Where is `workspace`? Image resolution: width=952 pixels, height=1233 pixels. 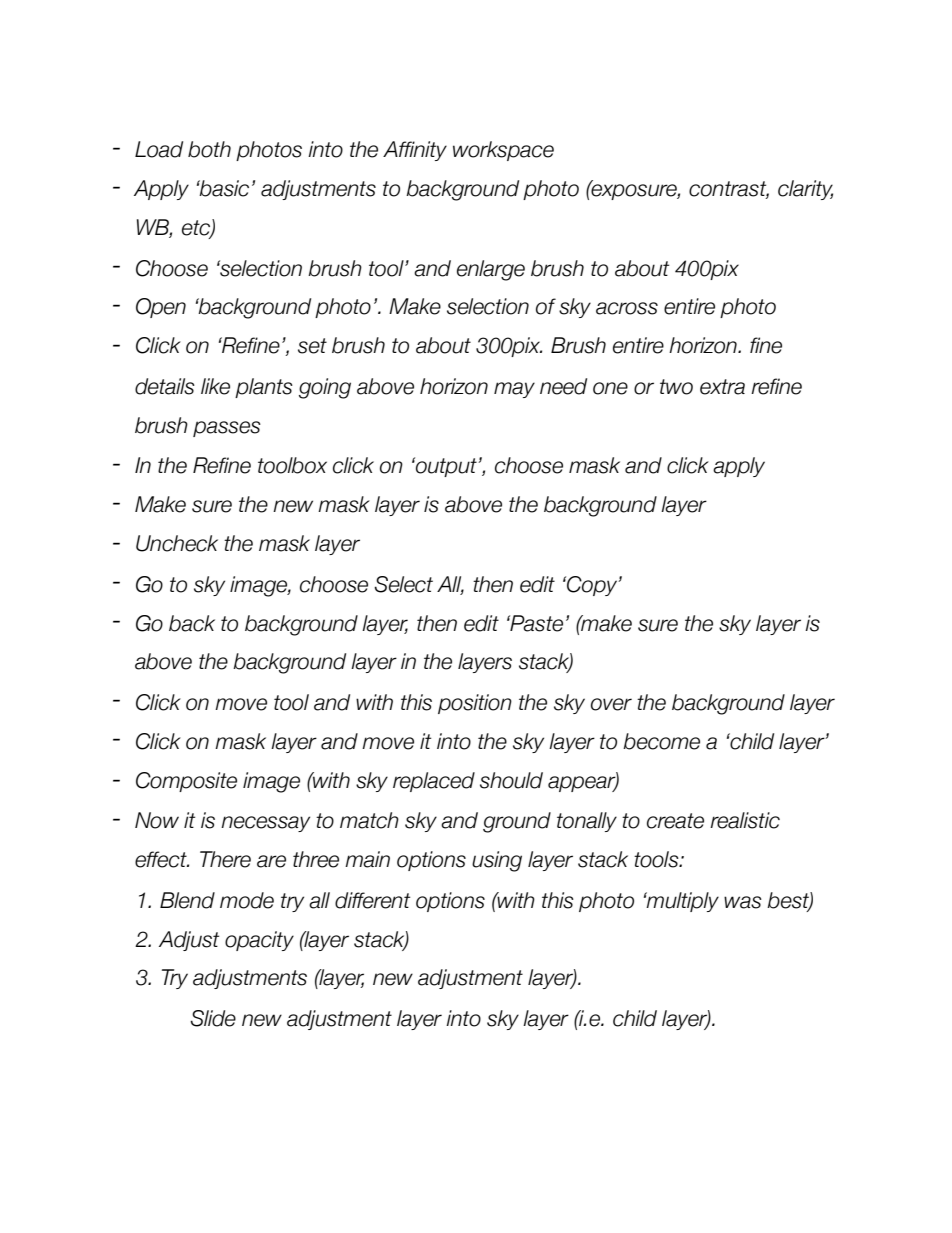
workspace is located at coordinates (503, 151).
